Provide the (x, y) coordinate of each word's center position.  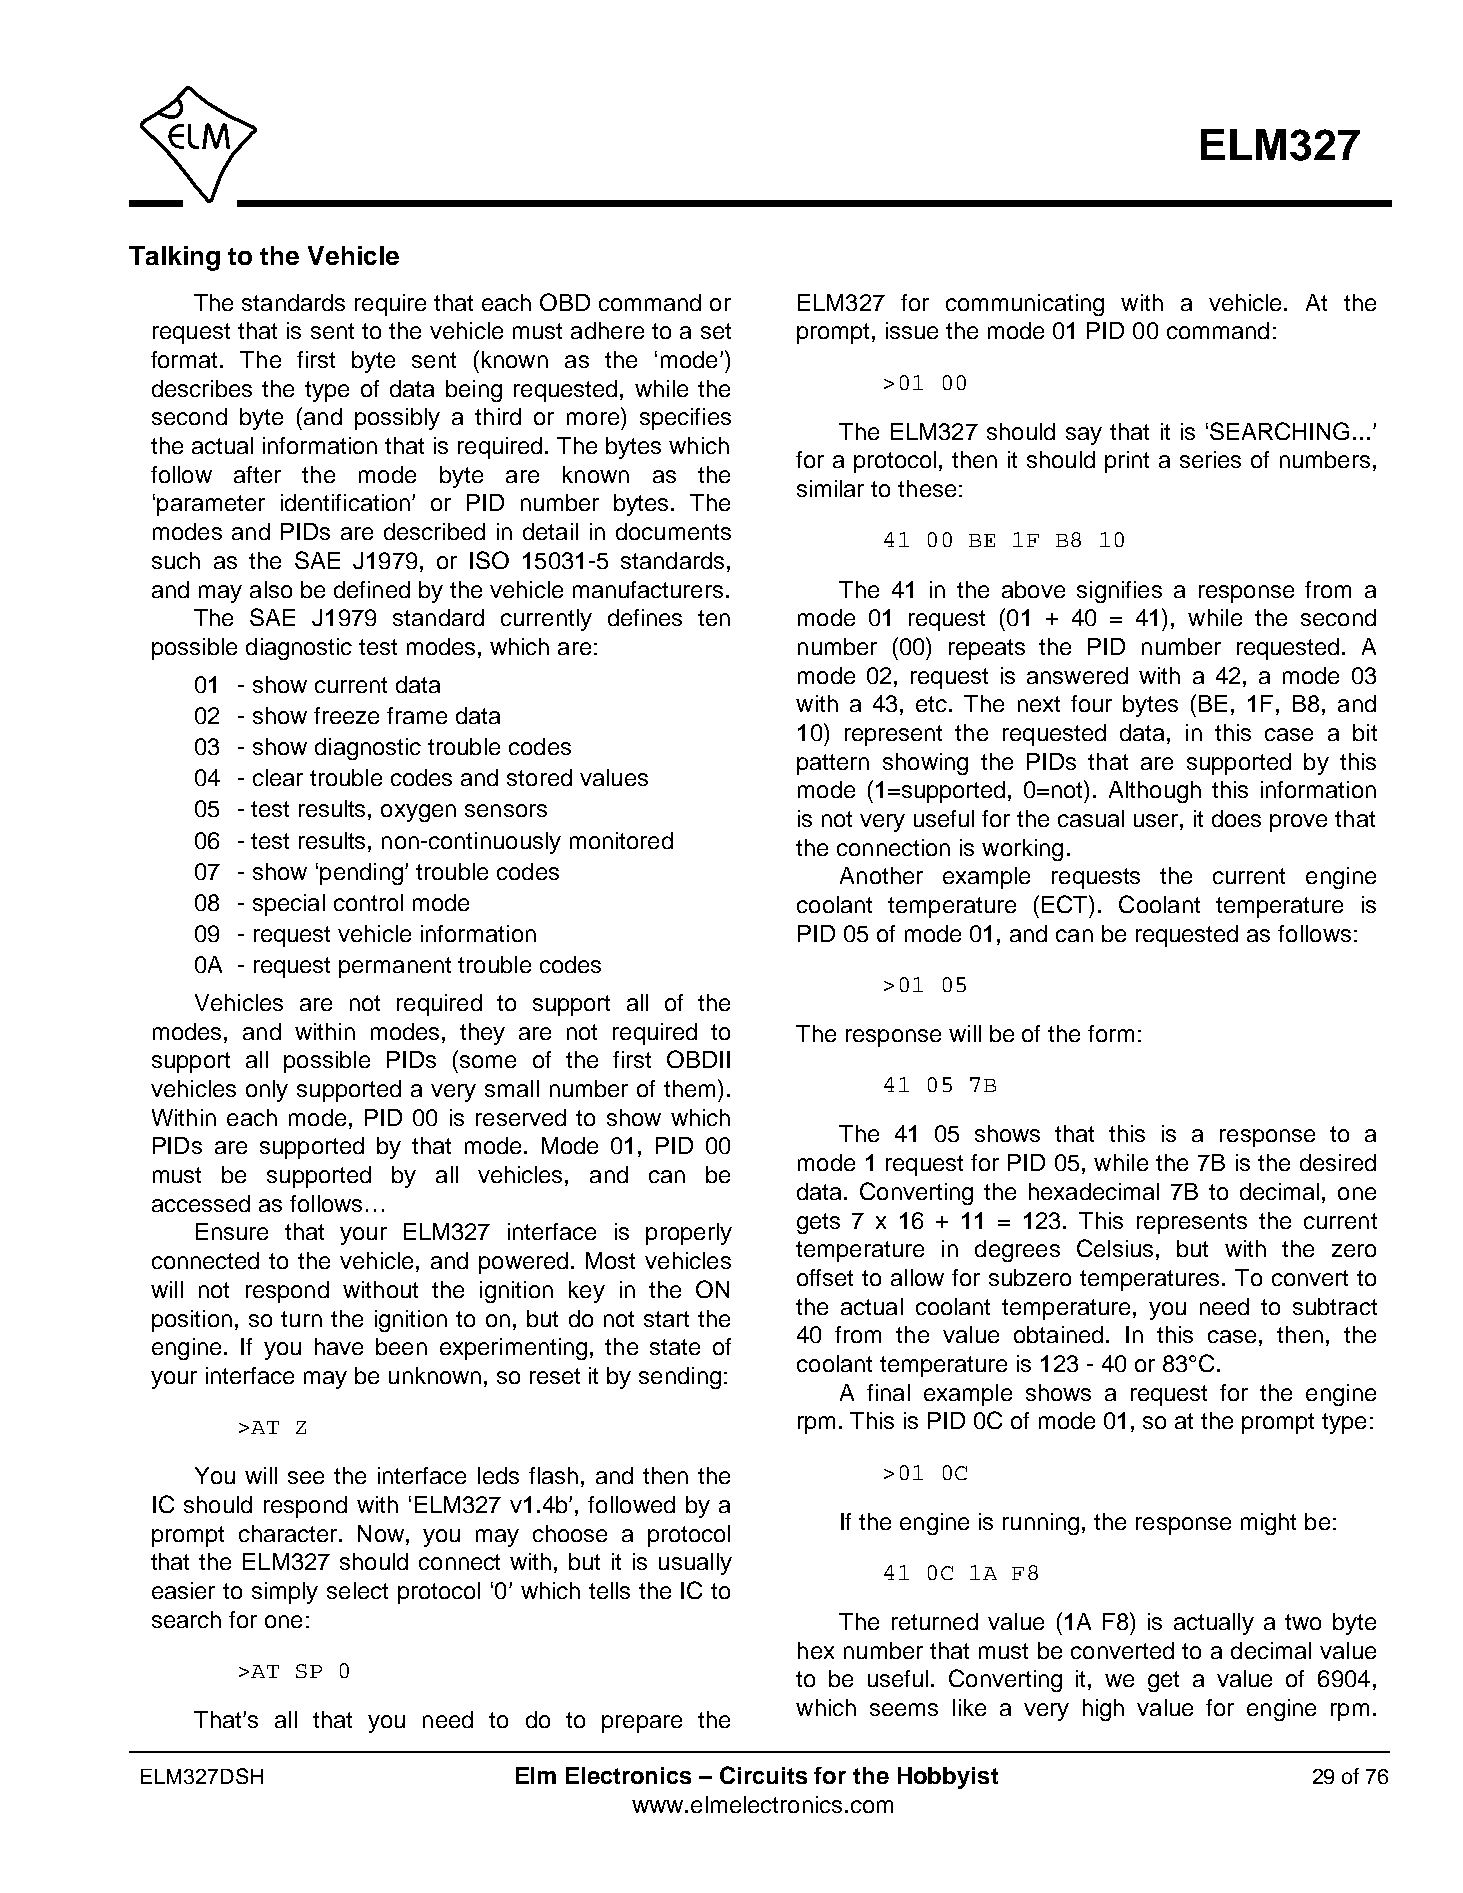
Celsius (1115, 1248)
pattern (833, 764)
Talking (174, 258)
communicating (1025, 305)
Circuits (763, 1775)
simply (285, 1593)
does (1236, 818)
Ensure (232, 1231)
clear (278, 777)
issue (912, 330)
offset (825, 1277)
